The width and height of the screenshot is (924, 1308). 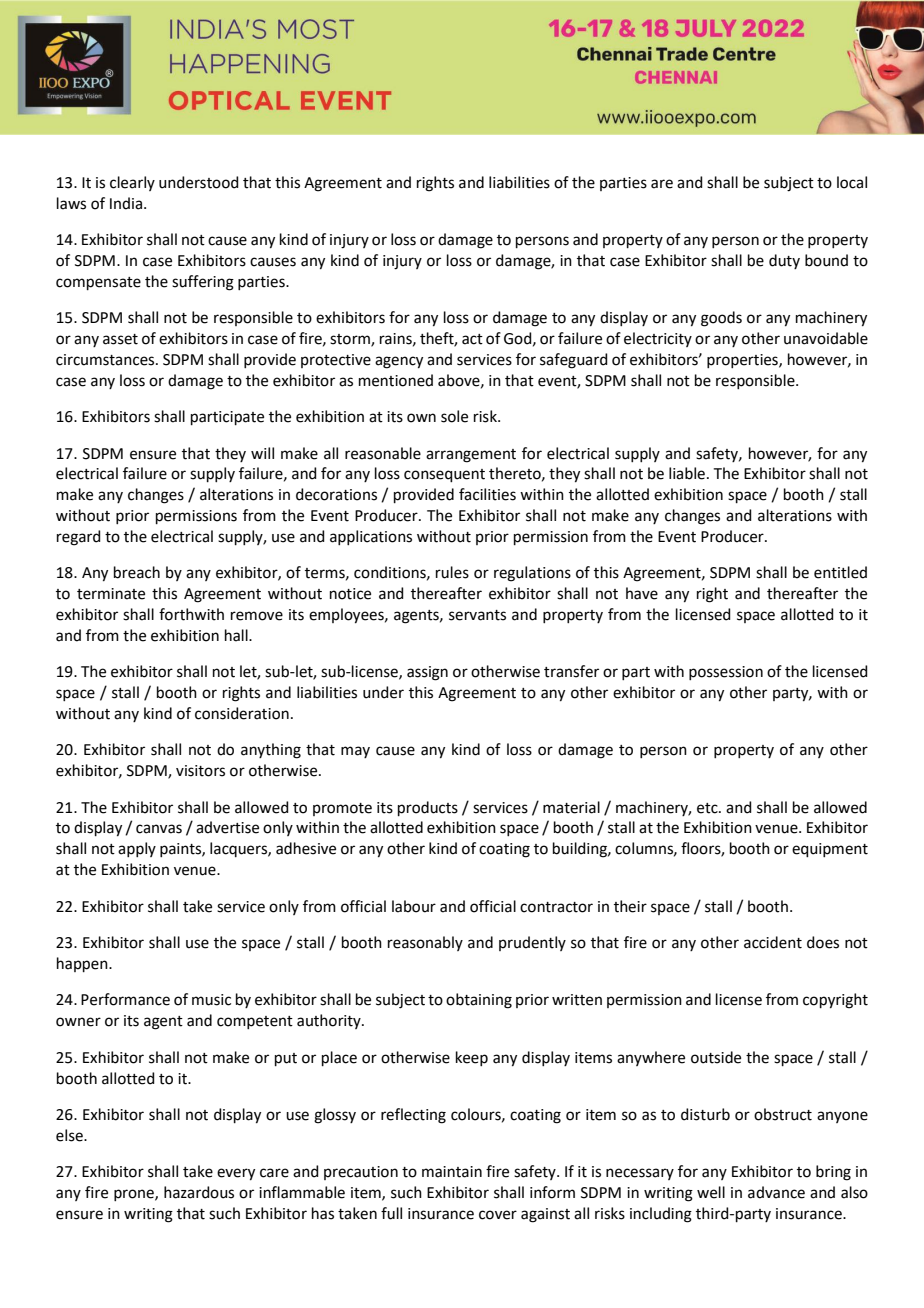 I want to click on storm, so click(x=351, y=340).
